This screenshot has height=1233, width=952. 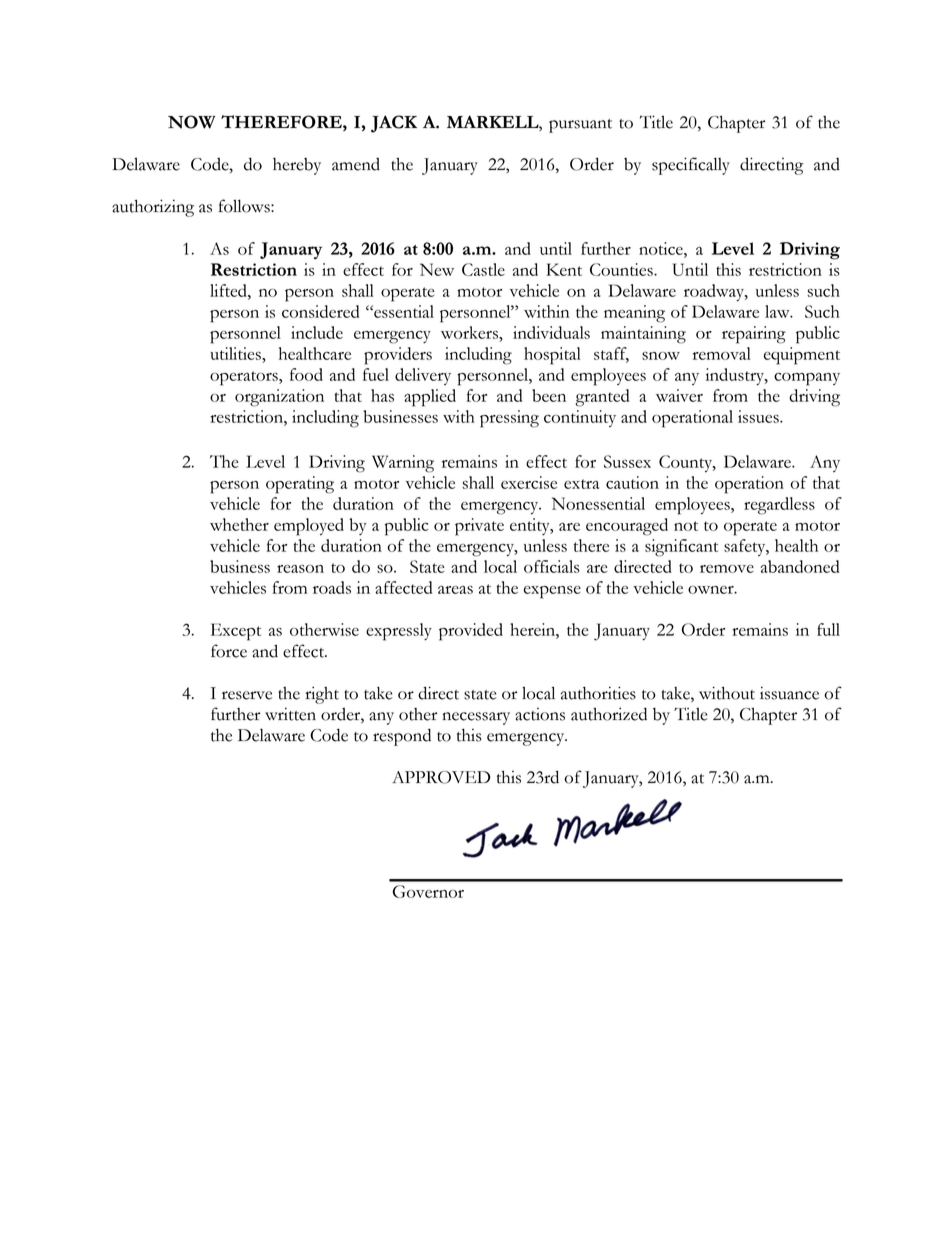 What do you see at coordinates (239, 524) in the screenshot?
I see `whether` at bounding box center [239, 524].
